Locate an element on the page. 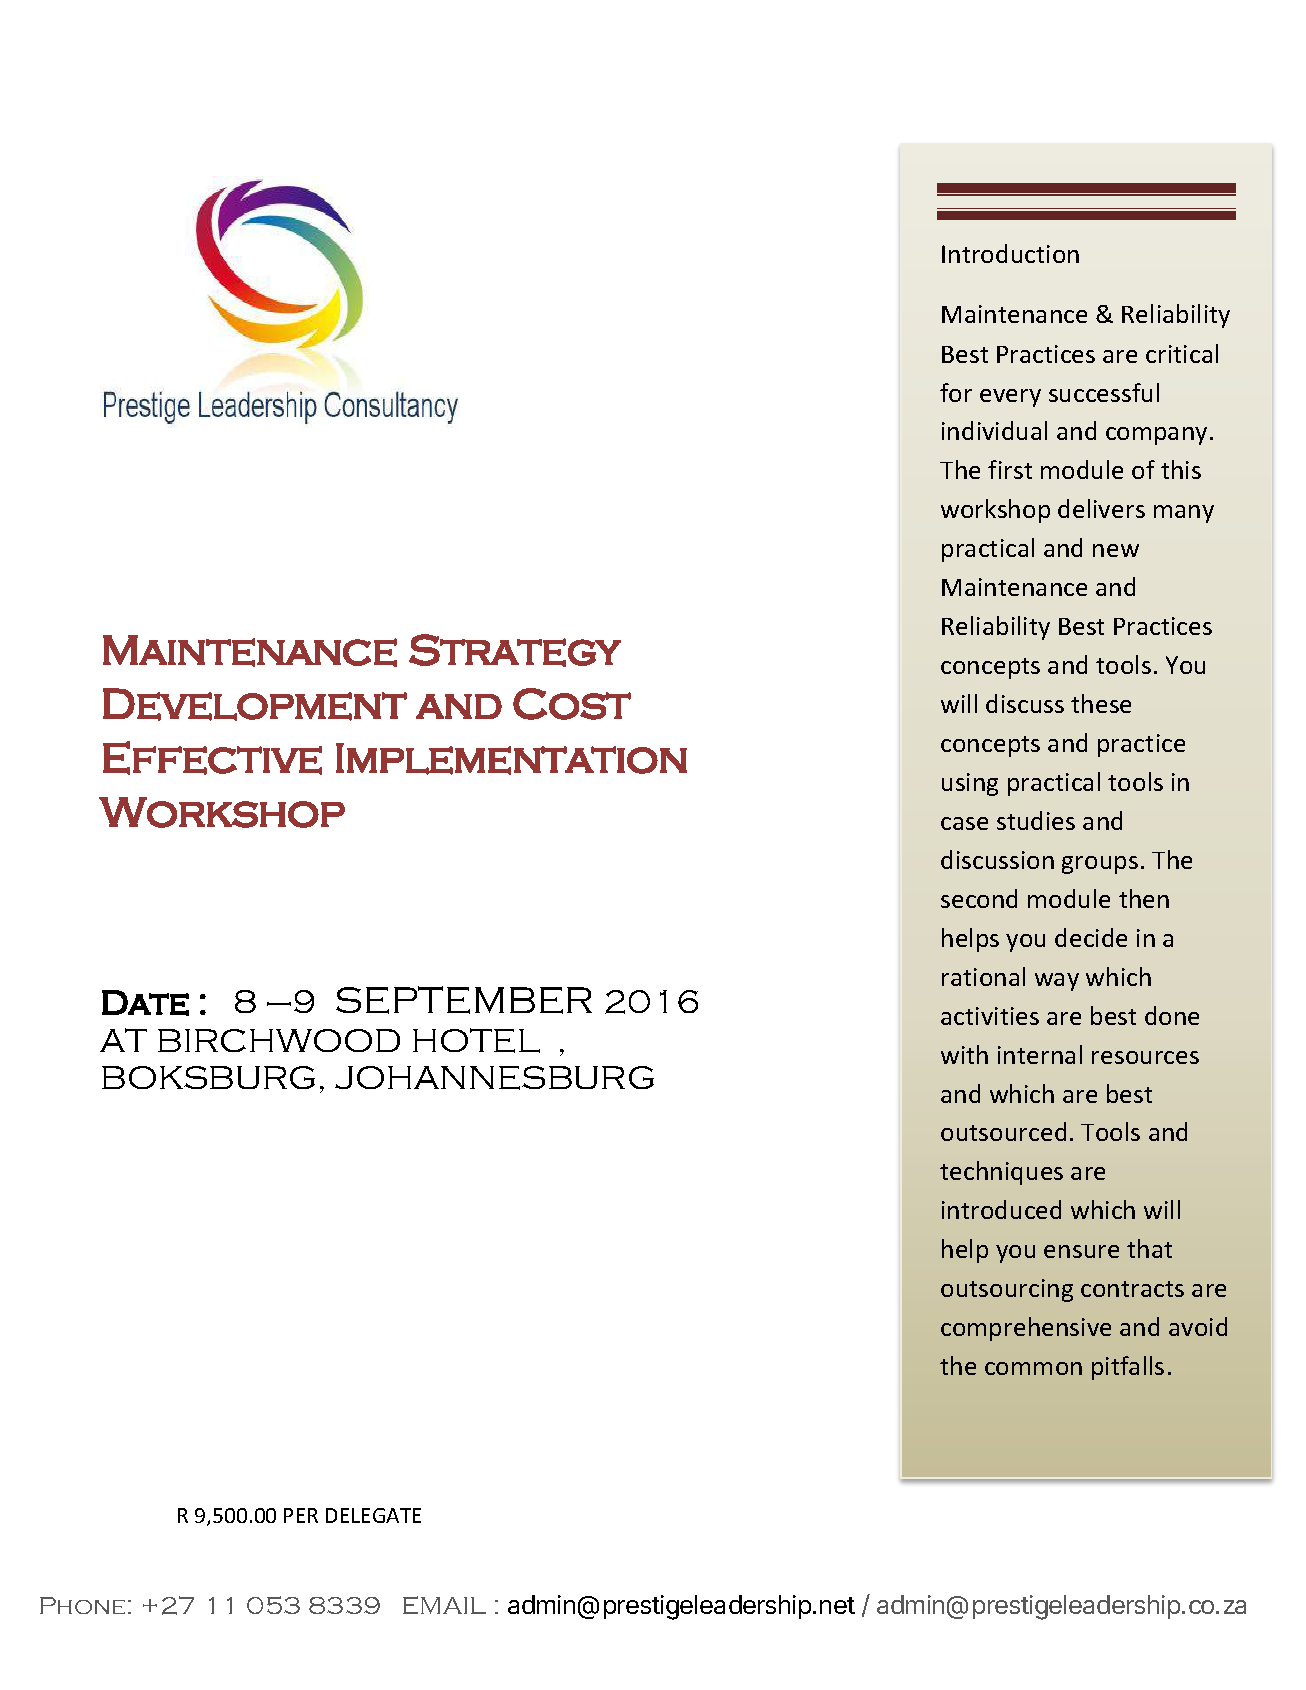  Introduction is located at coordinates (1010, 253).
